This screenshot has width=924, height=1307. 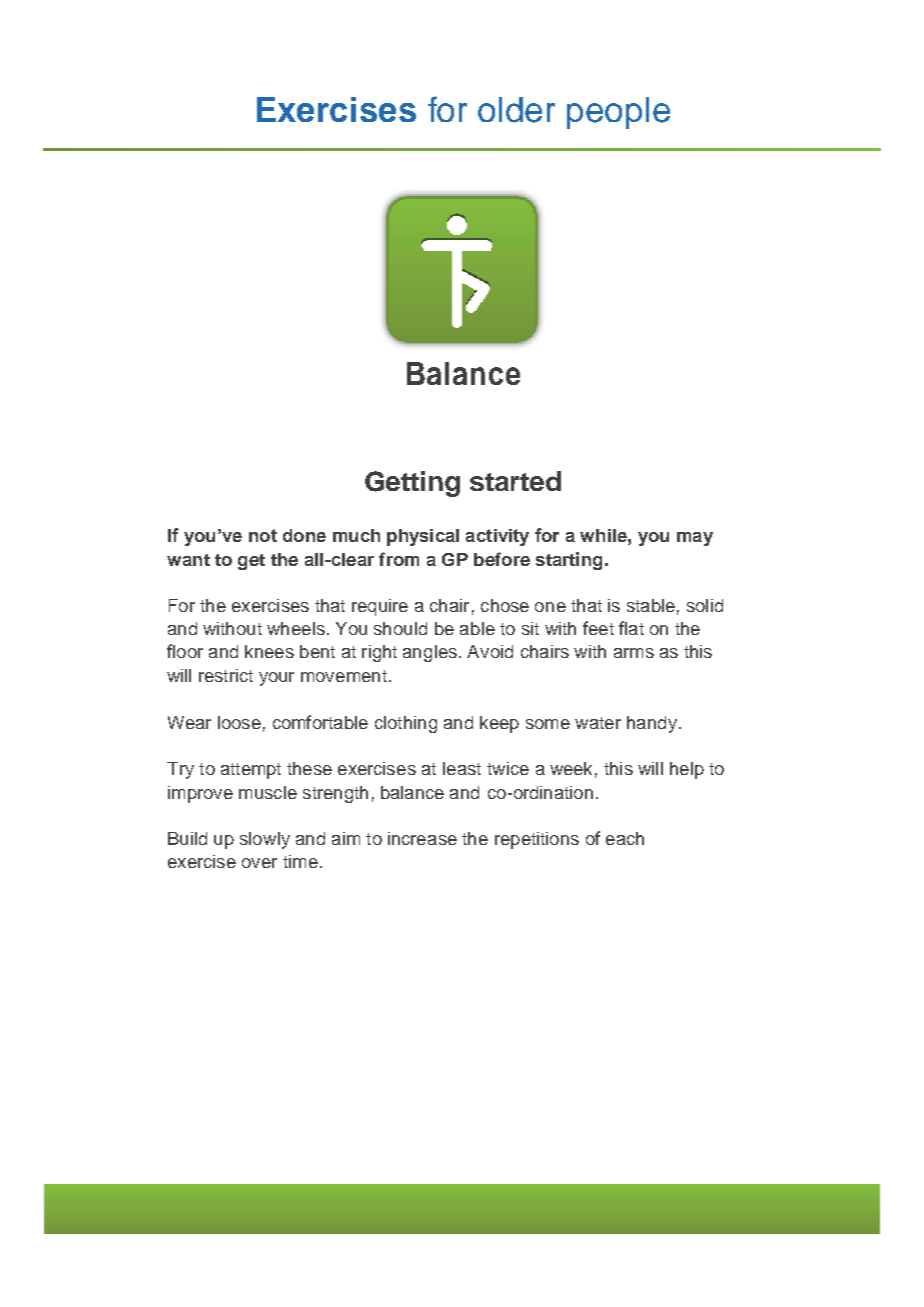 I want to click on physical, so click(x=423, y=537).
